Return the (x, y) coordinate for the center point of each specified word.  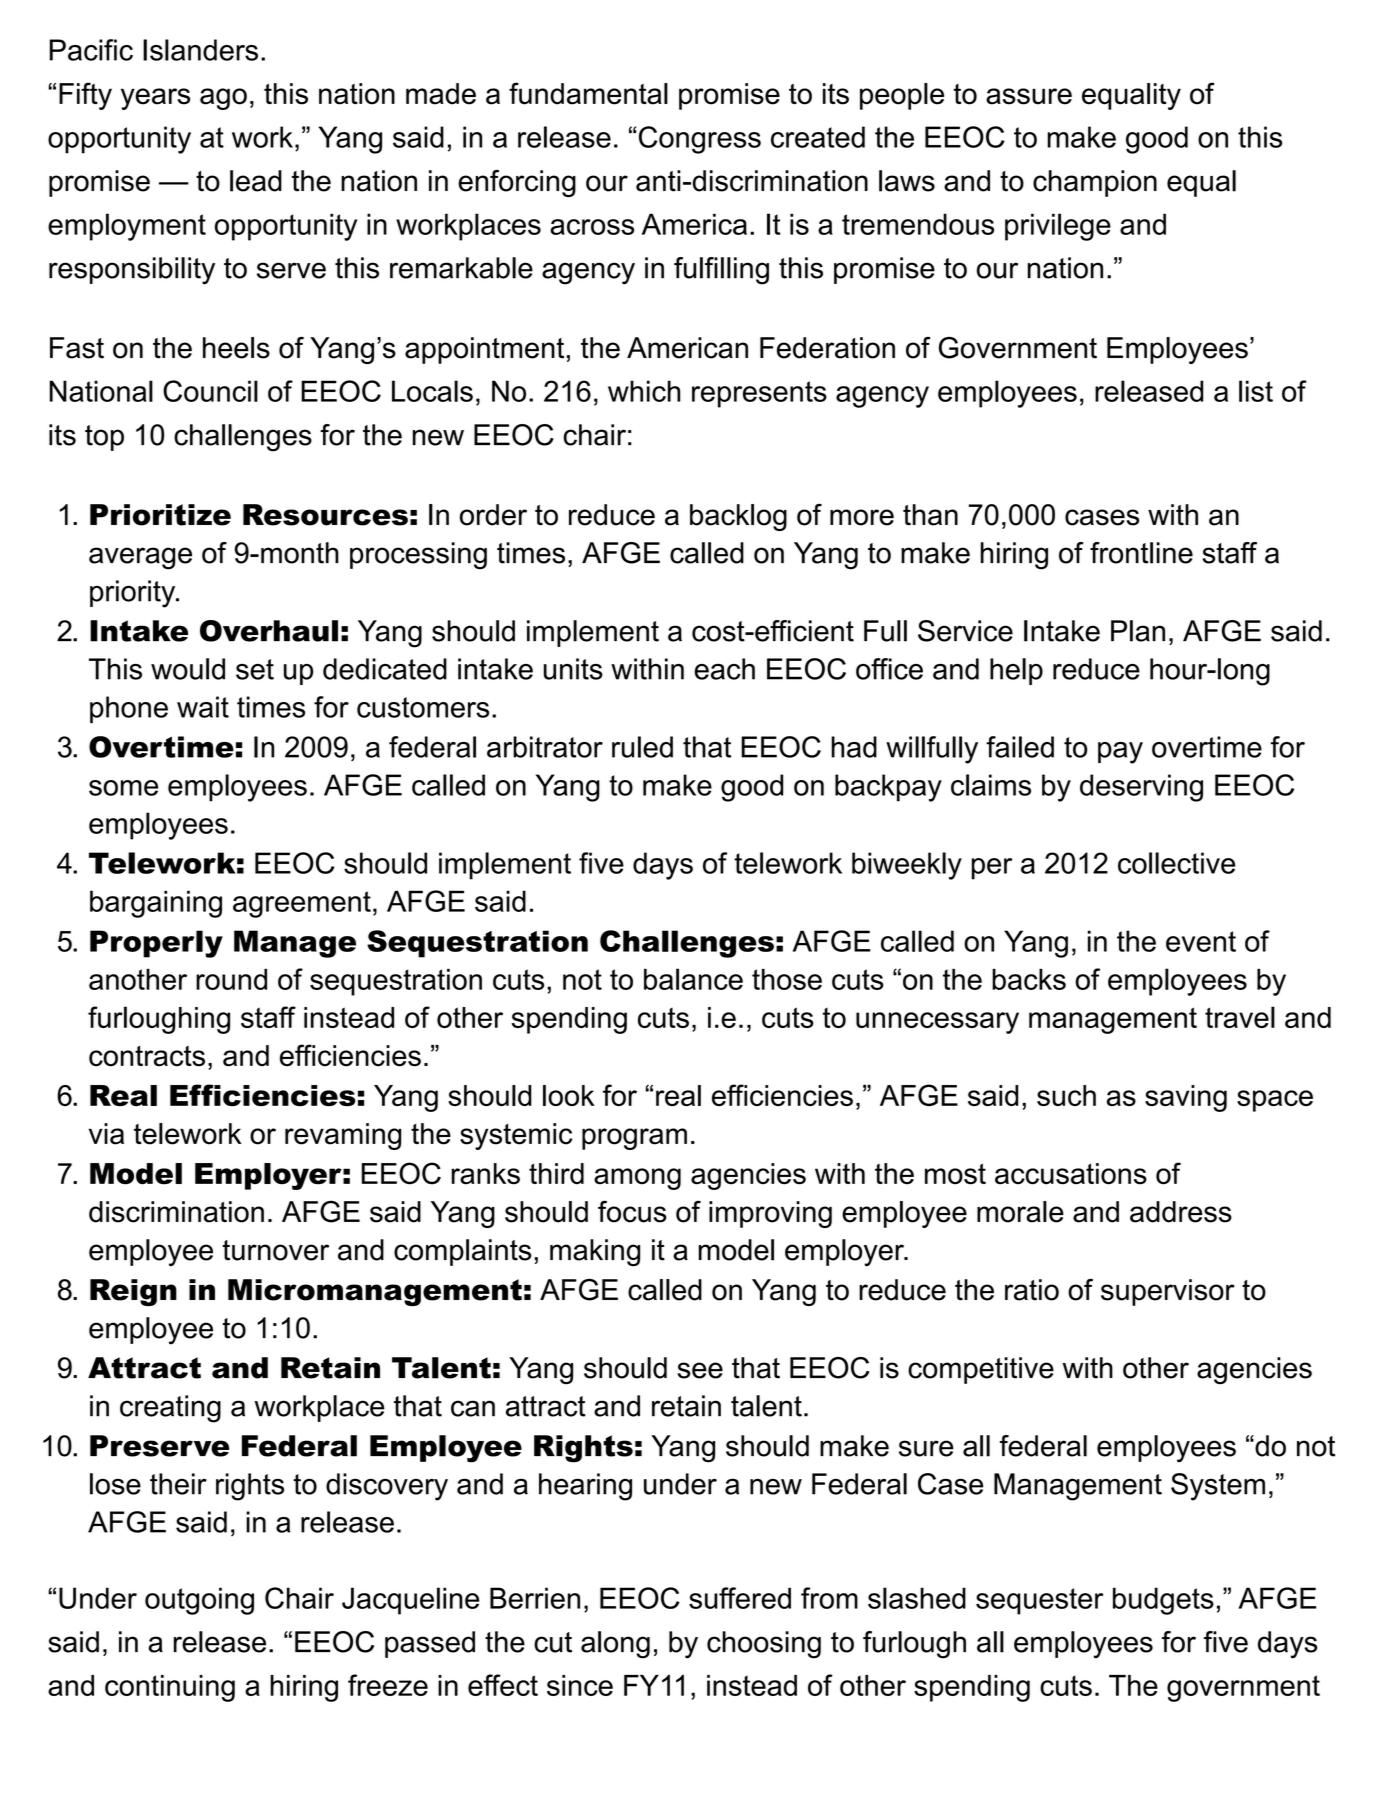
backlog (738, 517)
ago (223, 99)
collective (1176, 863)
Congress (700, 140)
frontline (1141, 553)
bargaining (156, 904)
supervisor (1168, 1292)
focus (632, 1211)
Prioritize (160, 515)
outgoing (199, 1601)
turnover (275, 1250)
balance (693, 979)
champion (1095, 183)
